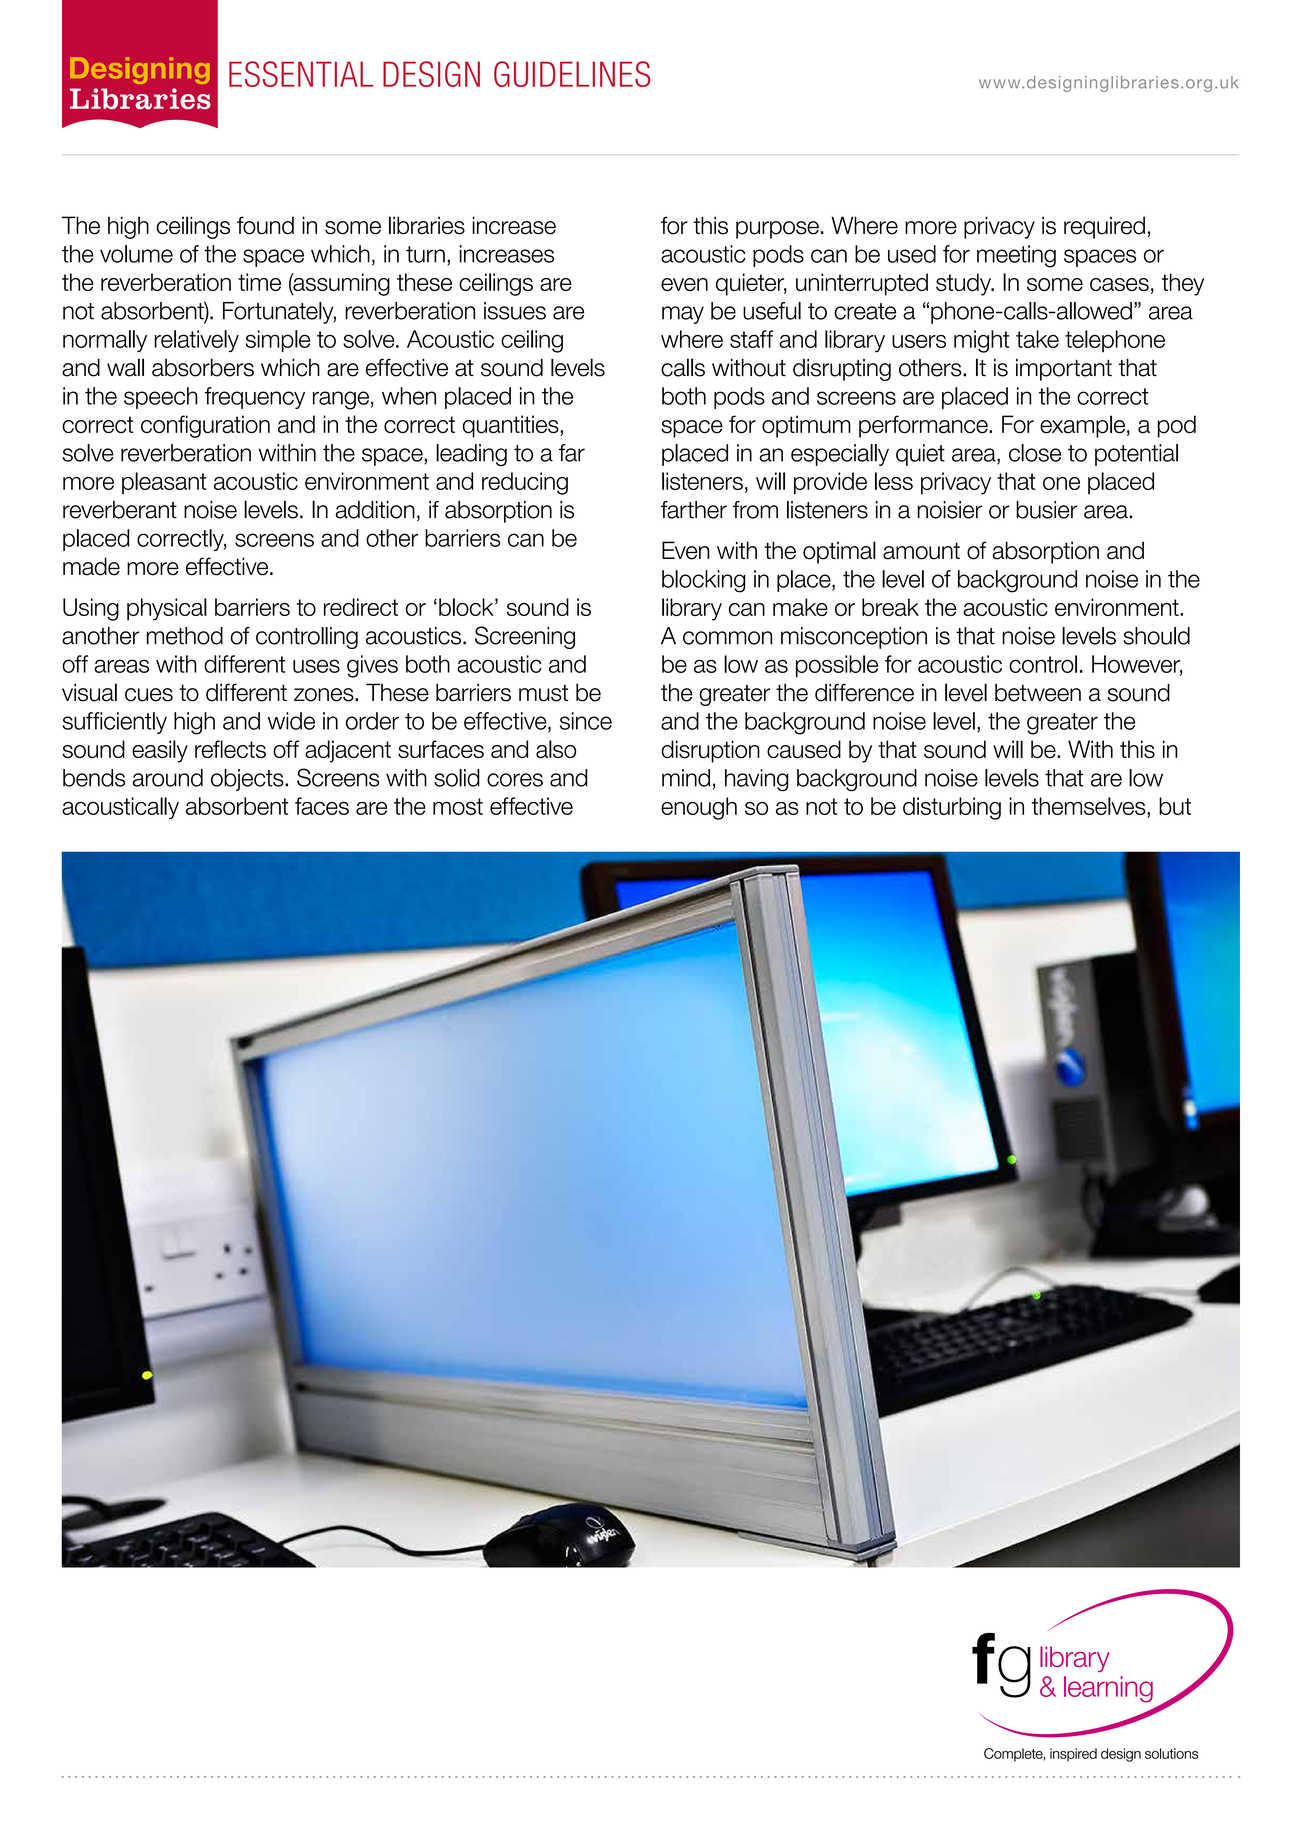 The width and height of the screenshot is (1301, 1840). I want to click on enough, so click(699, 808).
